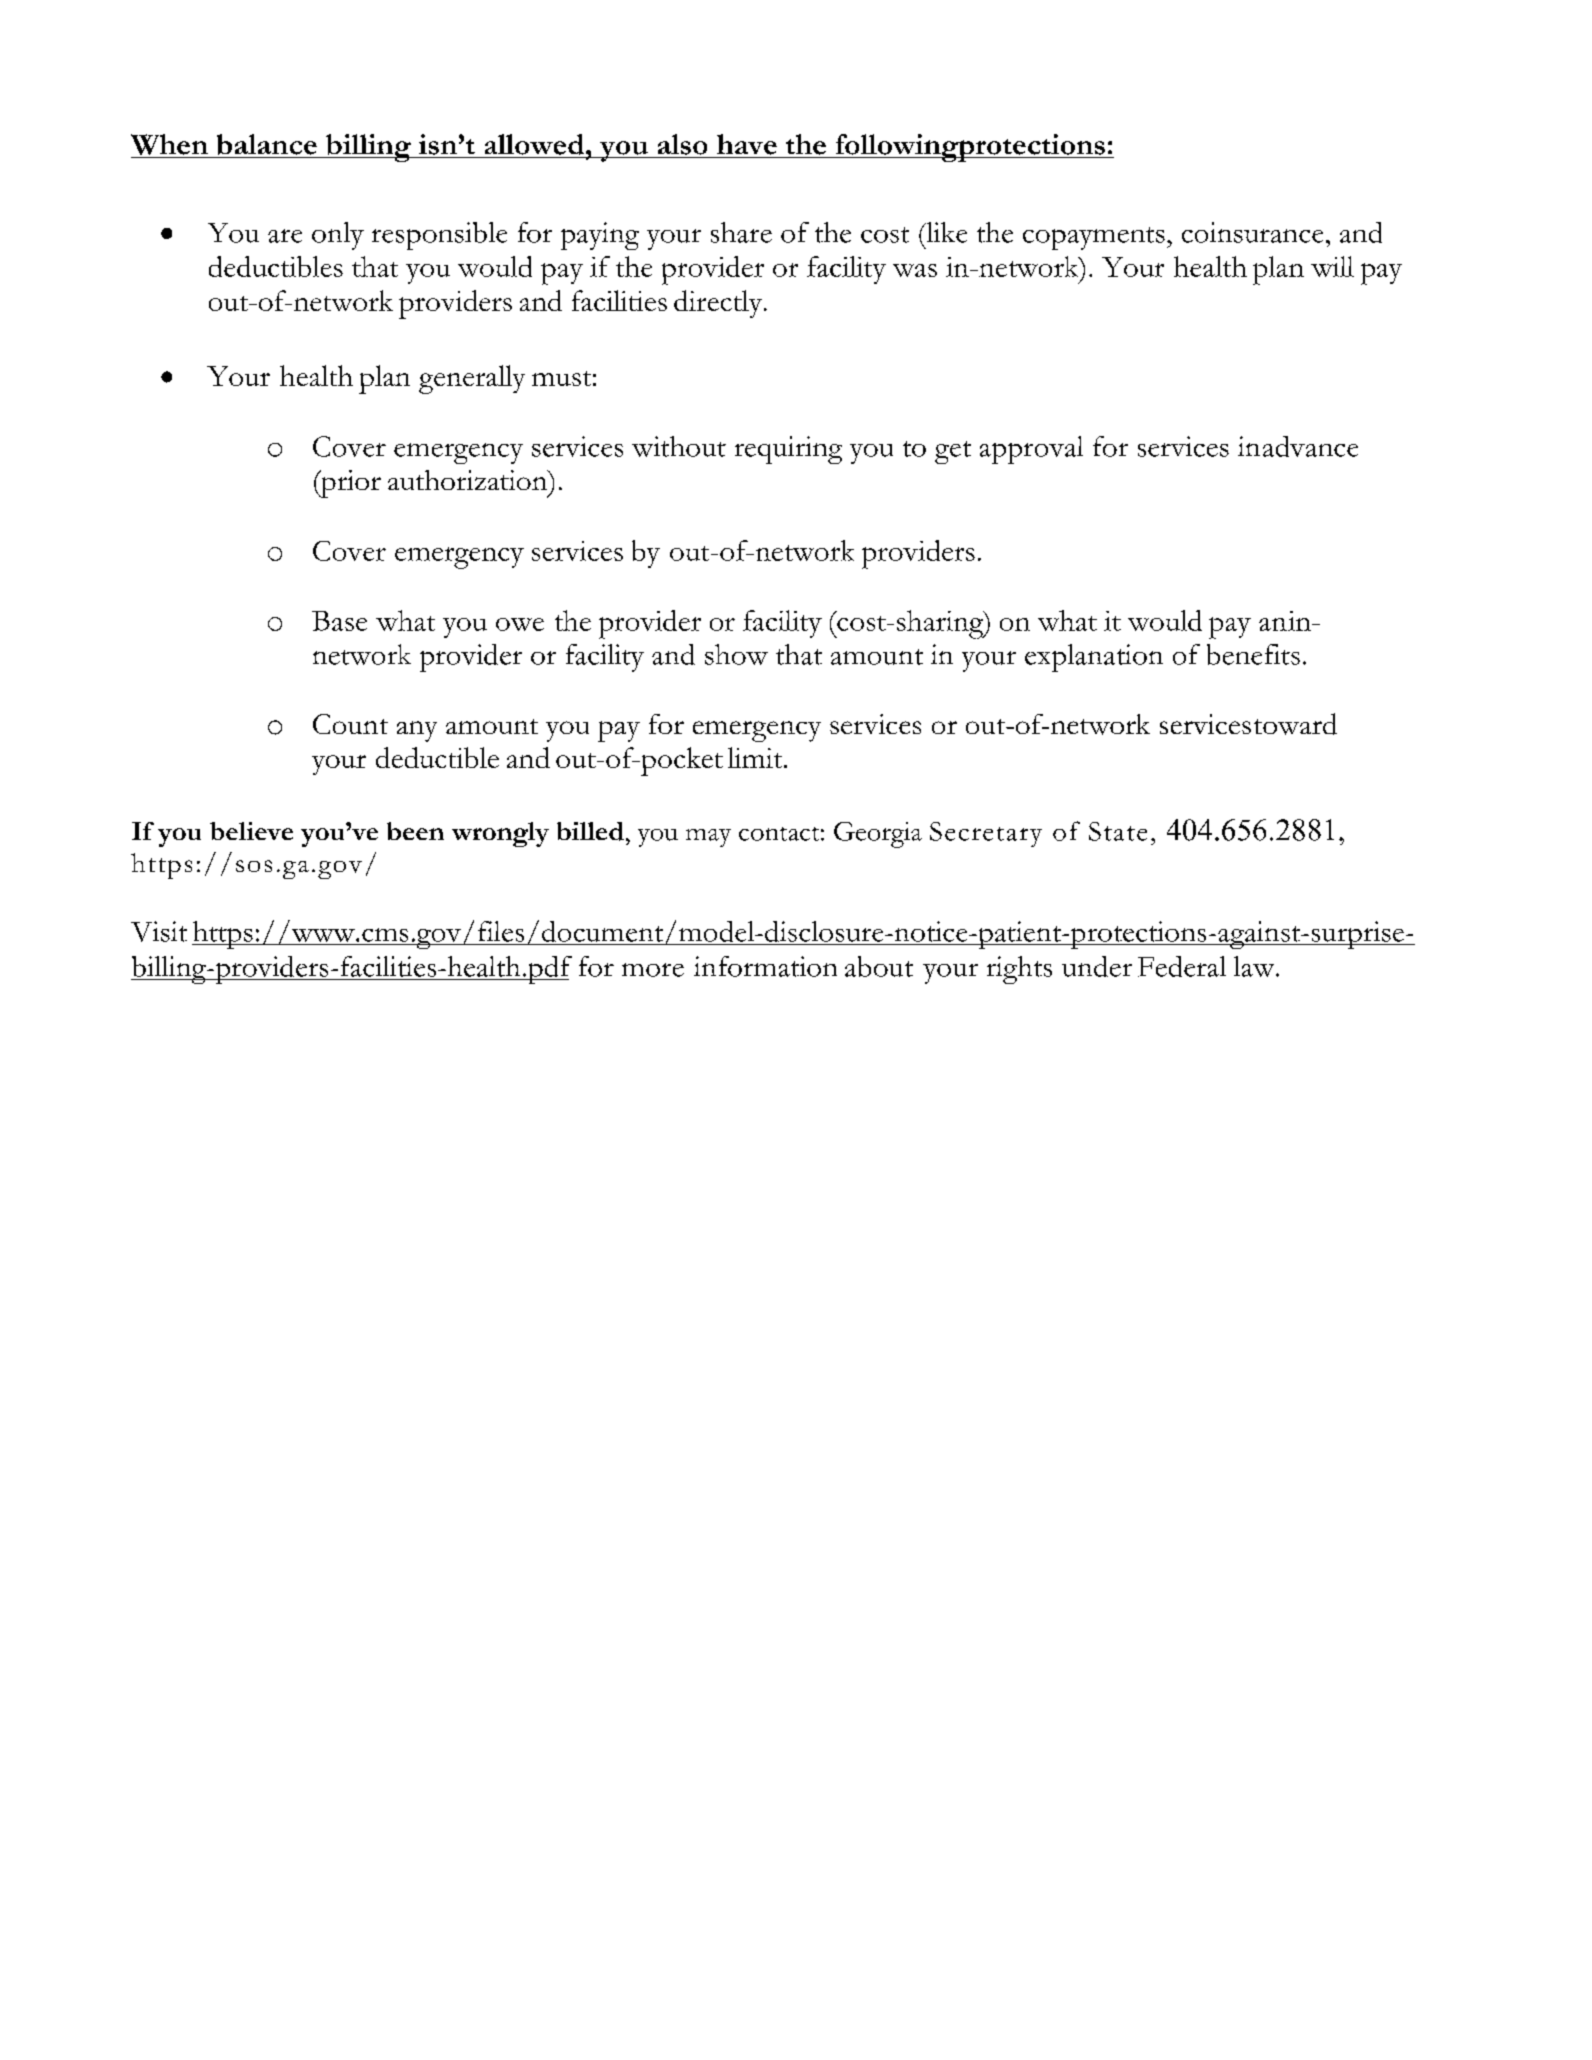 The height and width of the screenshot is (2060, 1592). I want to click on prior, so click(350, 484).
